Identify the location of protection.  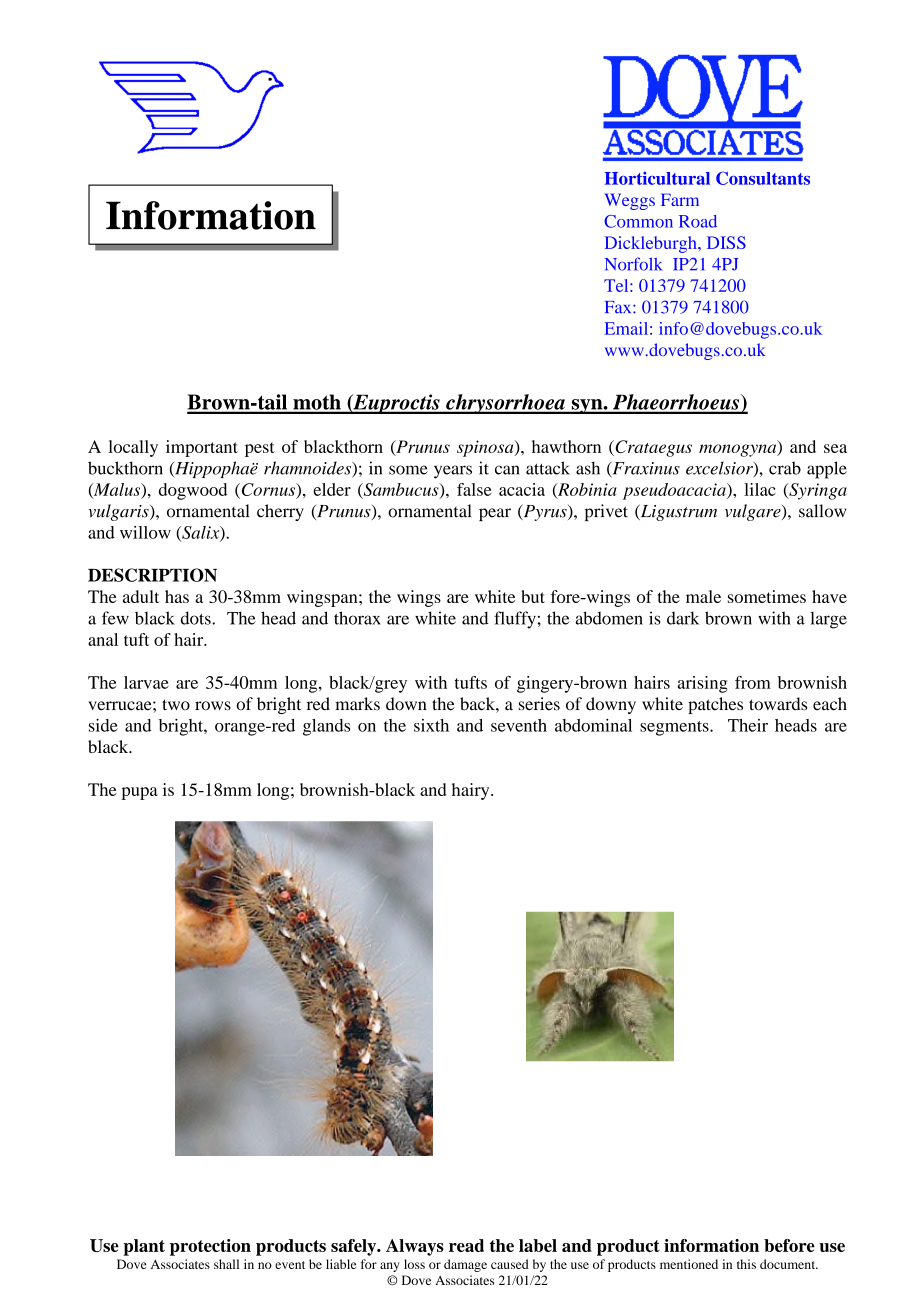
(210, 1247).
